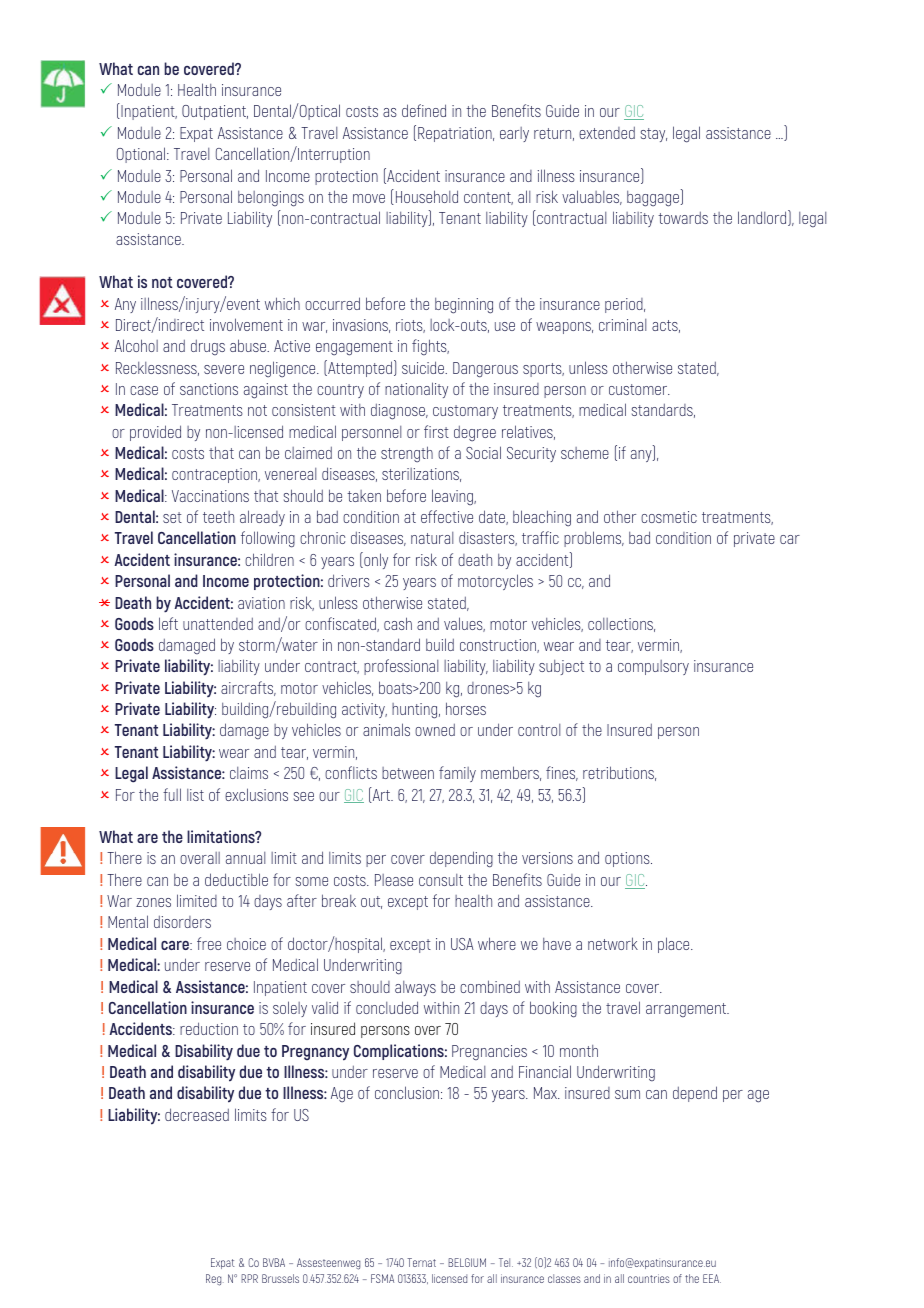 The height and width of the screenshot is (1308, 924). What do you see at coordinates (456, 134) in the screenshot?
I see `Repatriation` at bounding box center [456, 134].
